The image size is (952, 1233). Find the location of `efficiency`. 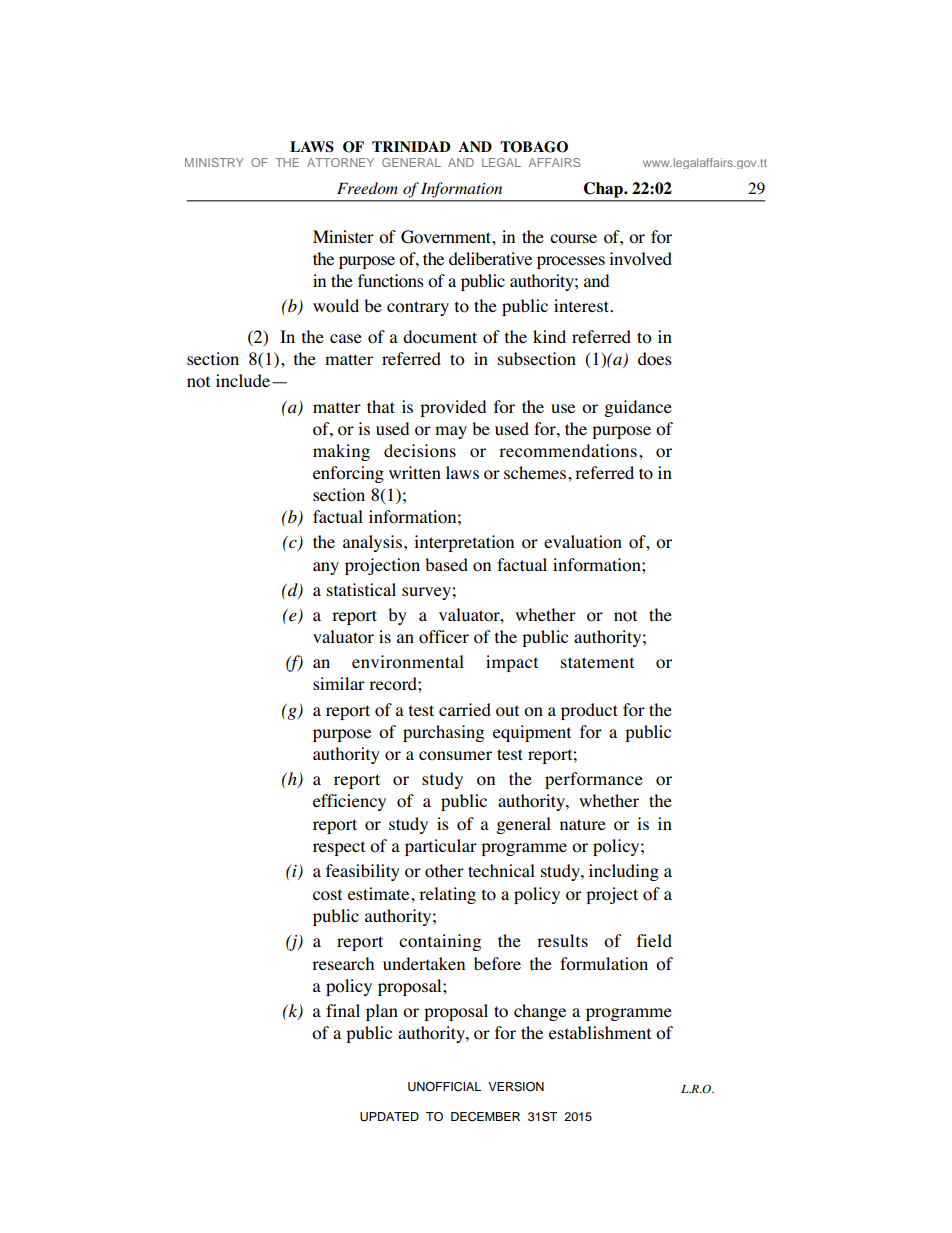

efficiency is located at coordinates (349, 802).
